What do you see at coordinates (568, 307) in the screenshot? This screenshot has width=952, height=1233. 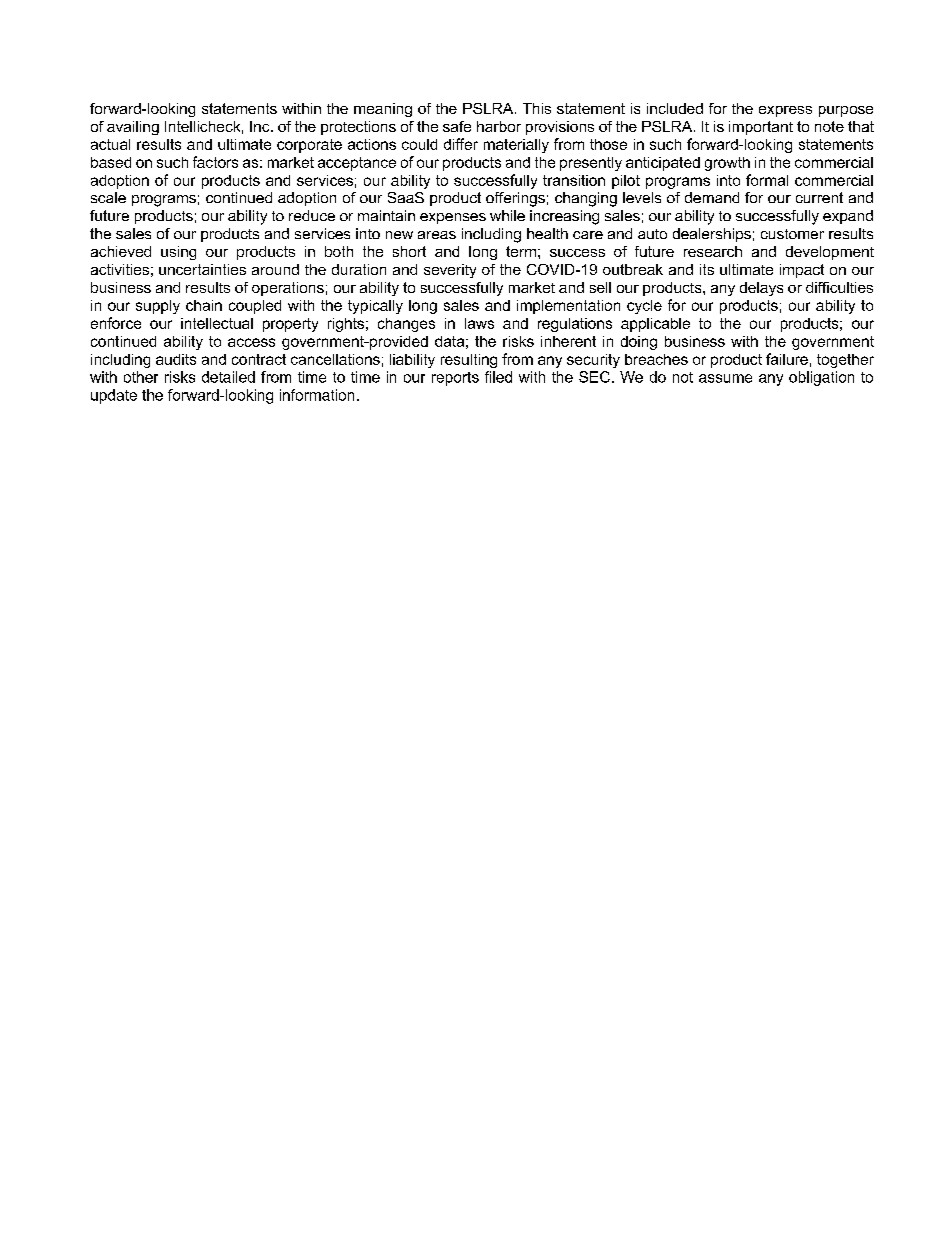 I see `implementation` at bounding box center [568, 307].
